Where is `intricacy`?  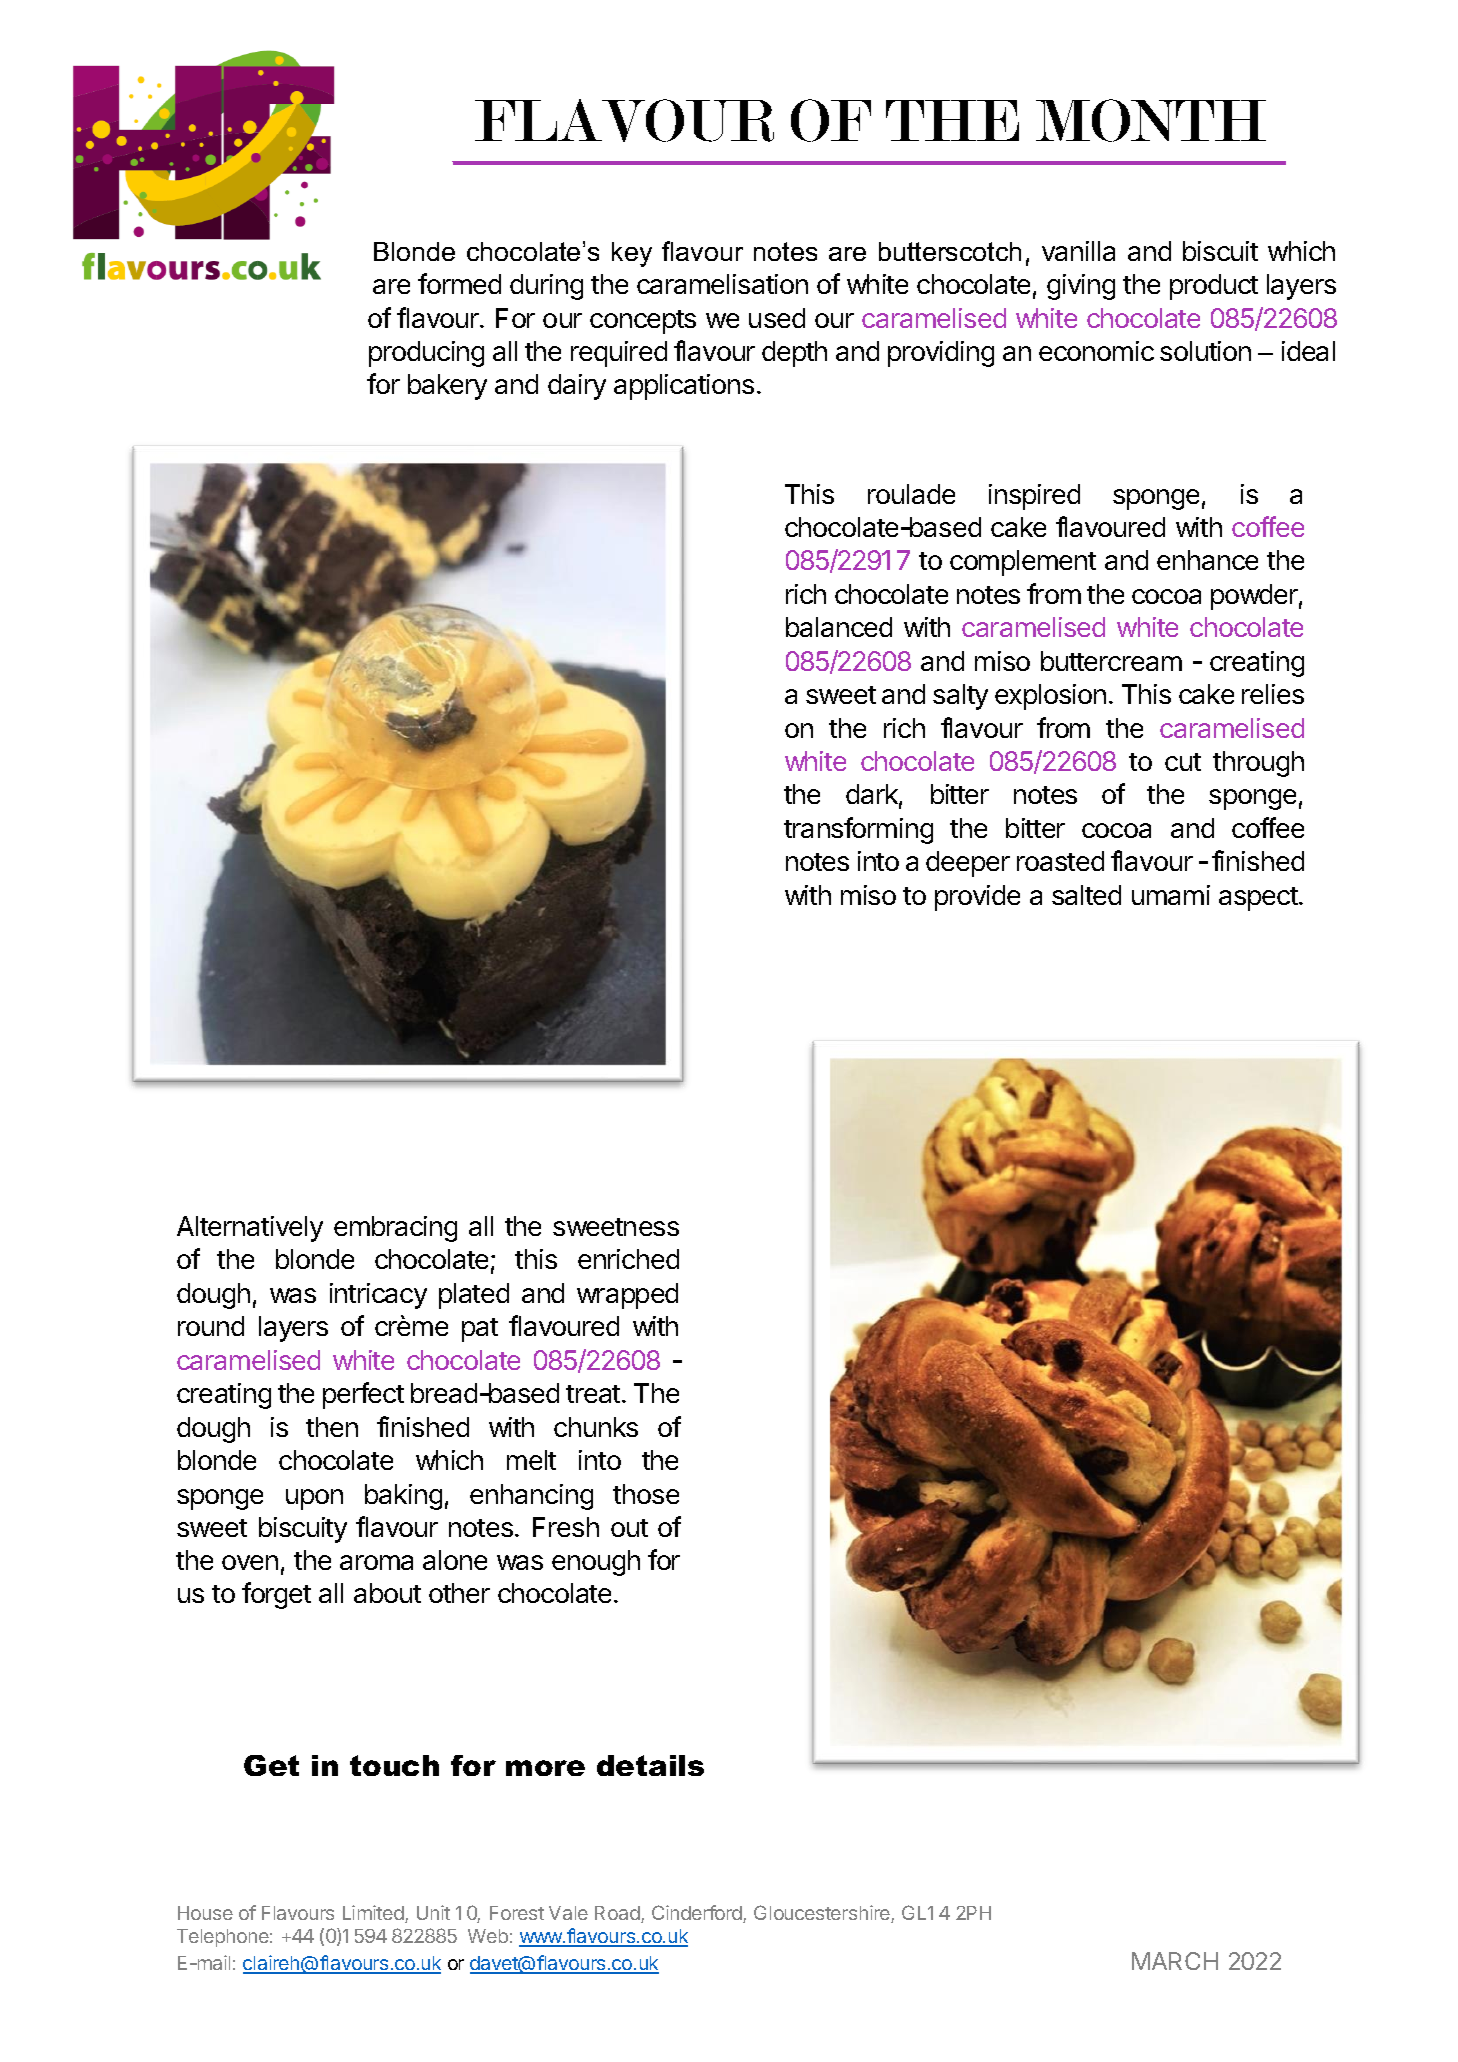 intricacy is located at coordinates (378, 1296).
